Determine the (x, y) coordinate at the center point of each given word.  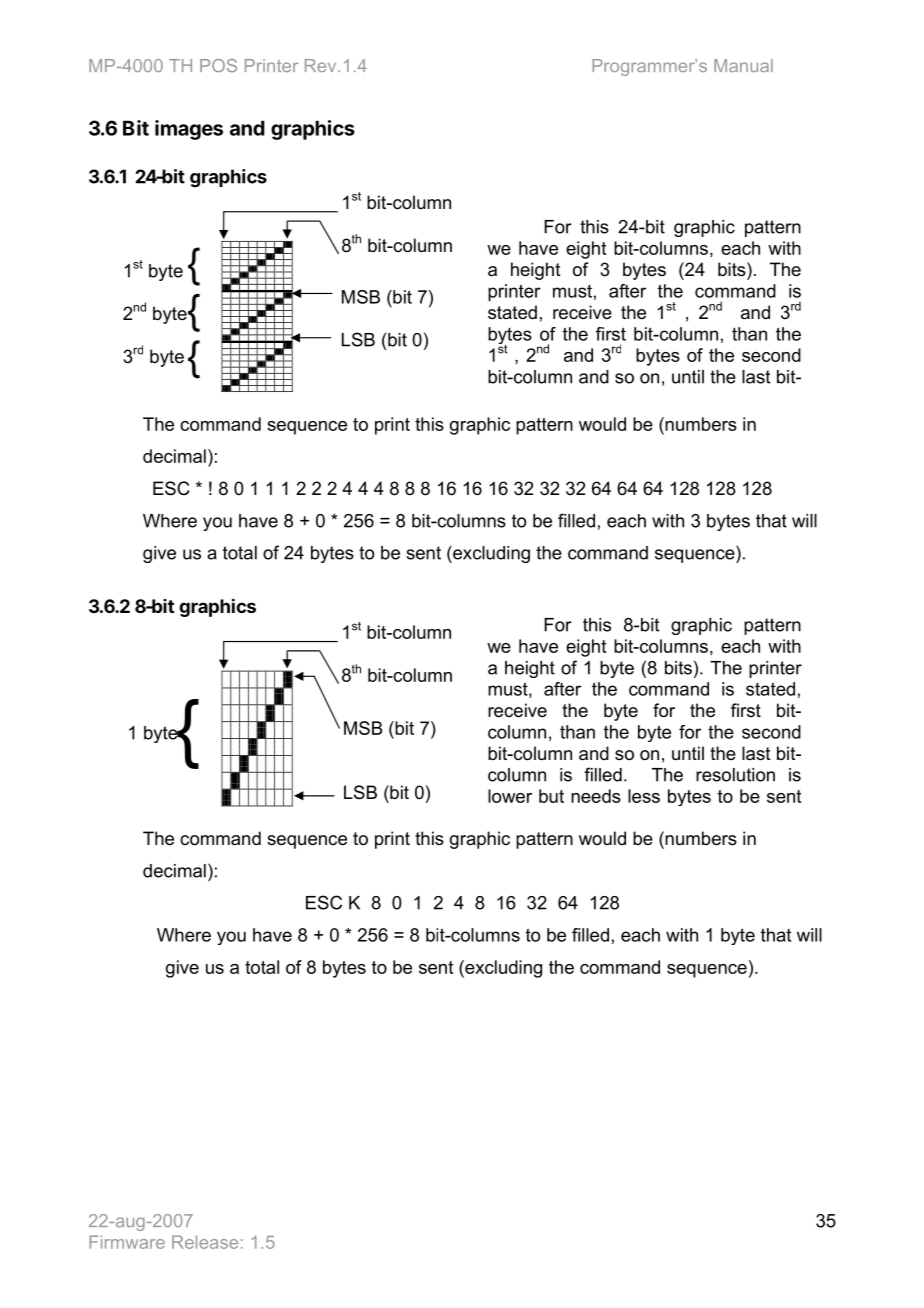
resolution (735, 775)
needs (596, 796)
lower (510, 796)
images (189, 130)
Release (205, 1242)
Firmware (127, 1242)
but (551, 796)
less (644, 796)
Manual (743, 65)
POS (218, 65)
